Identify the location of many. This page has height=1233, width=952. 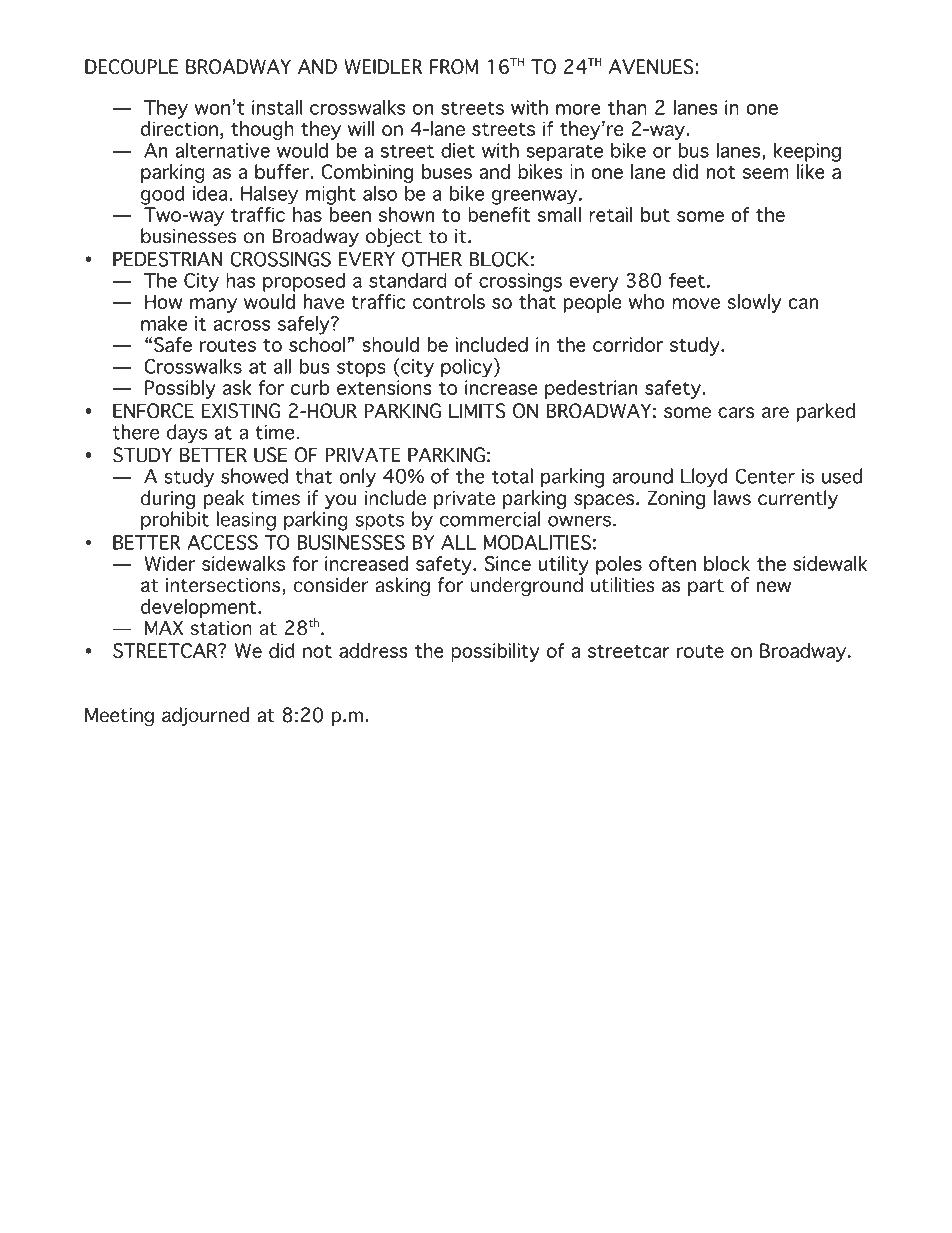
(213, 305).
